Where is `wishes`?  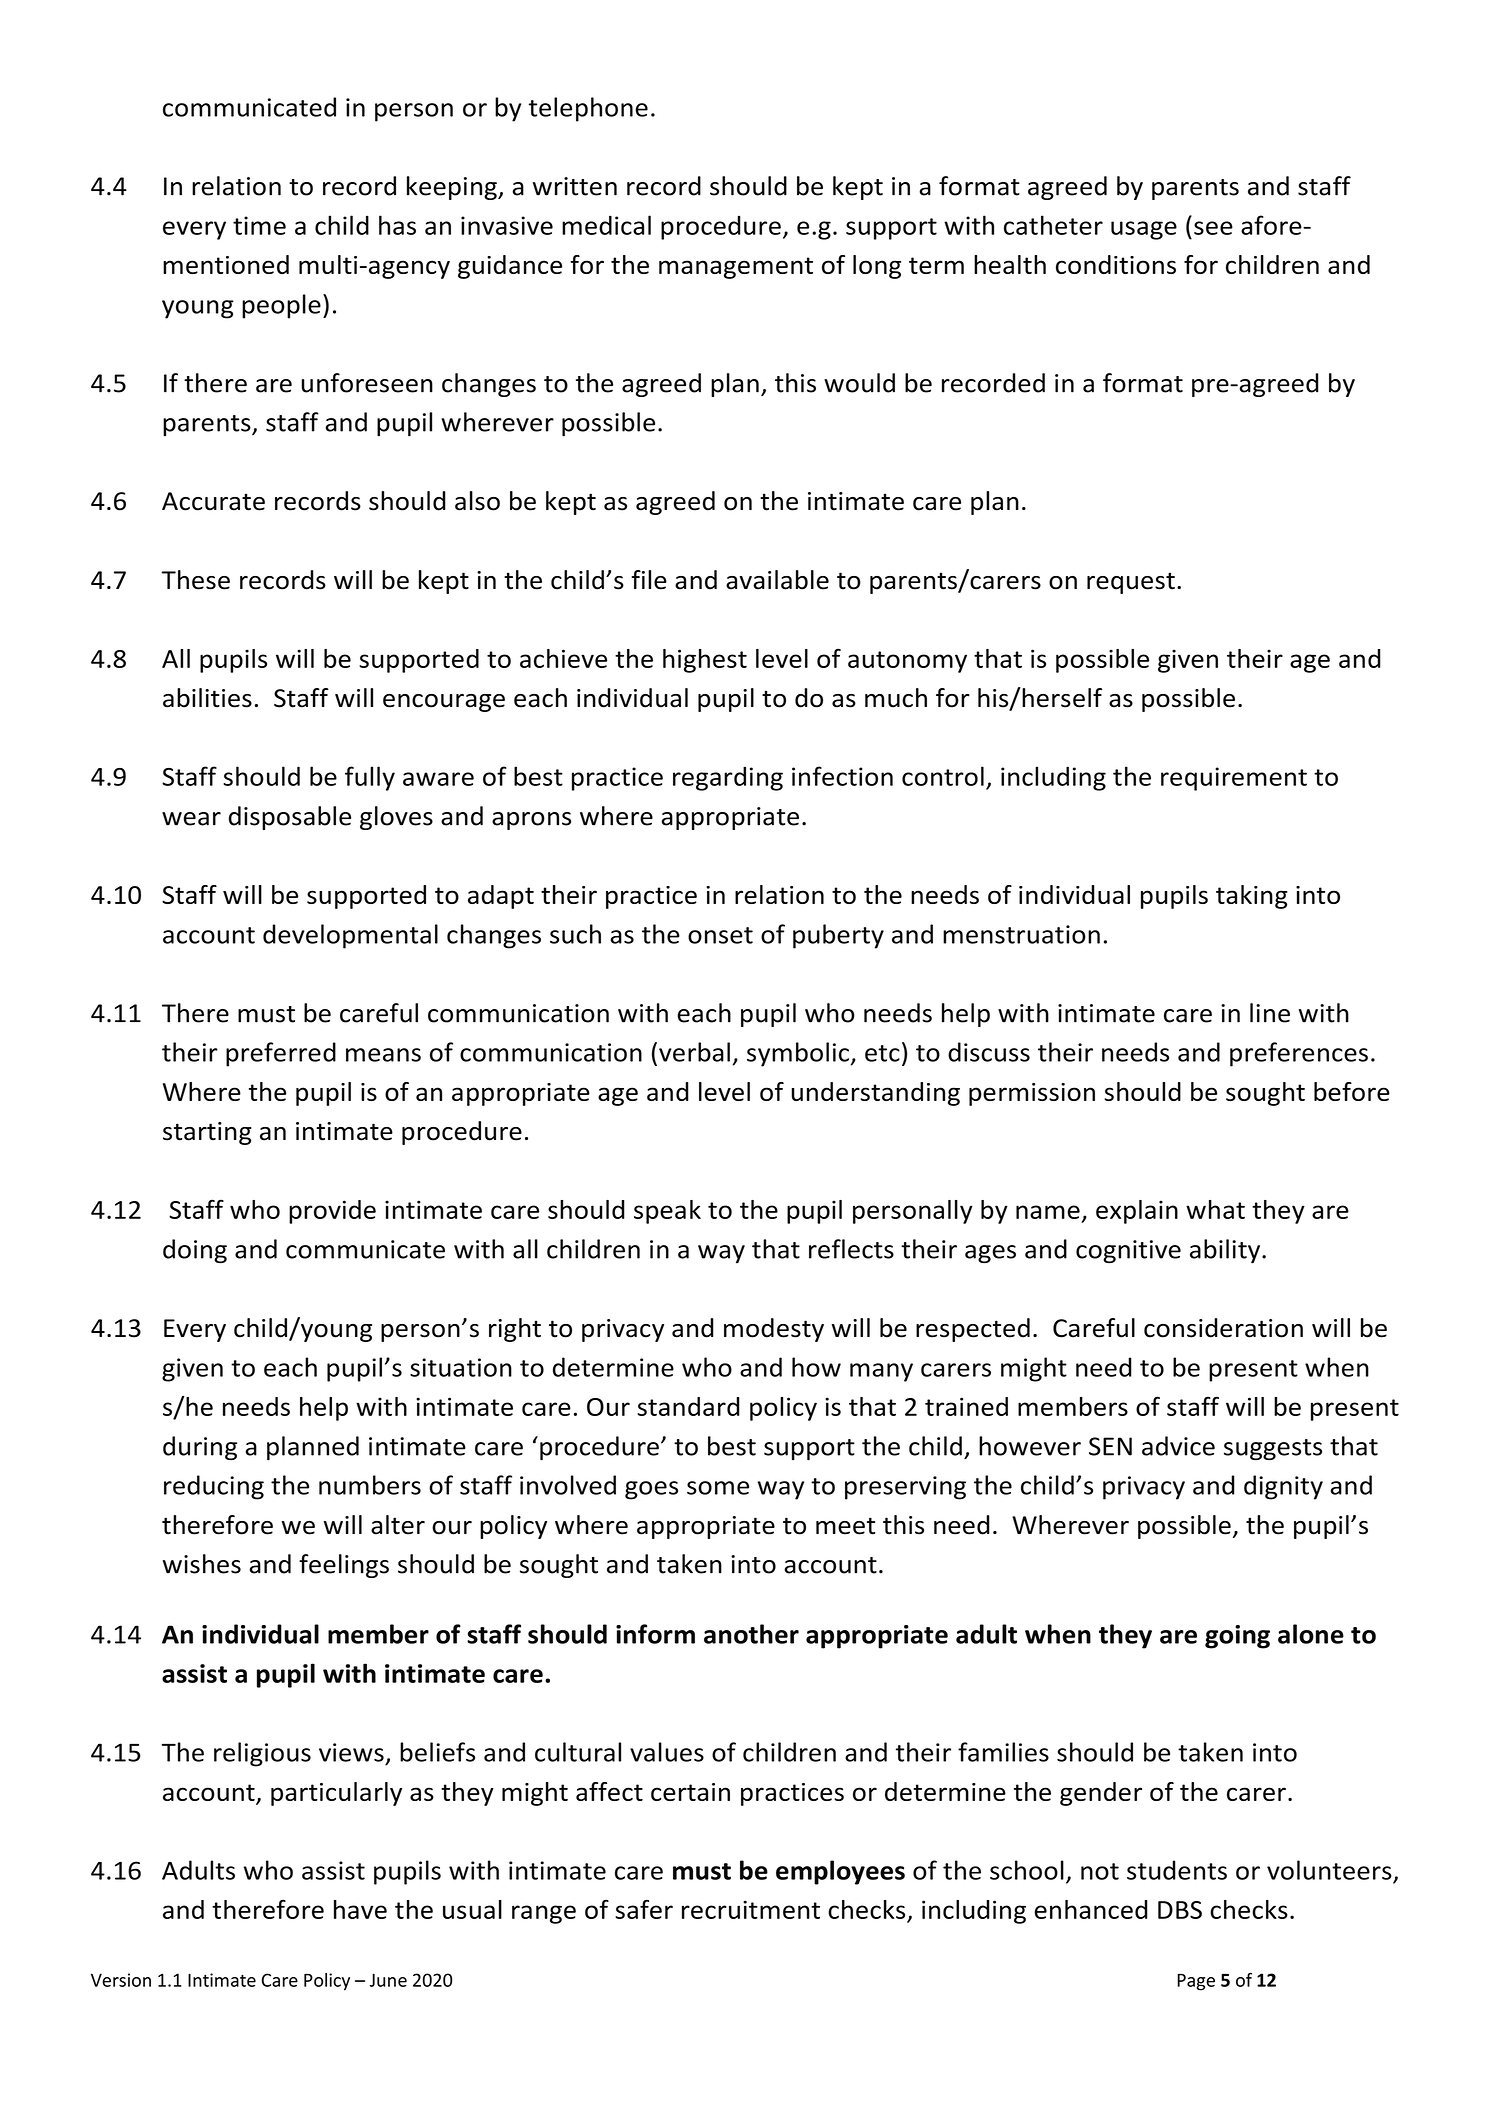
wishes is located at coordinates (202, 1564).
